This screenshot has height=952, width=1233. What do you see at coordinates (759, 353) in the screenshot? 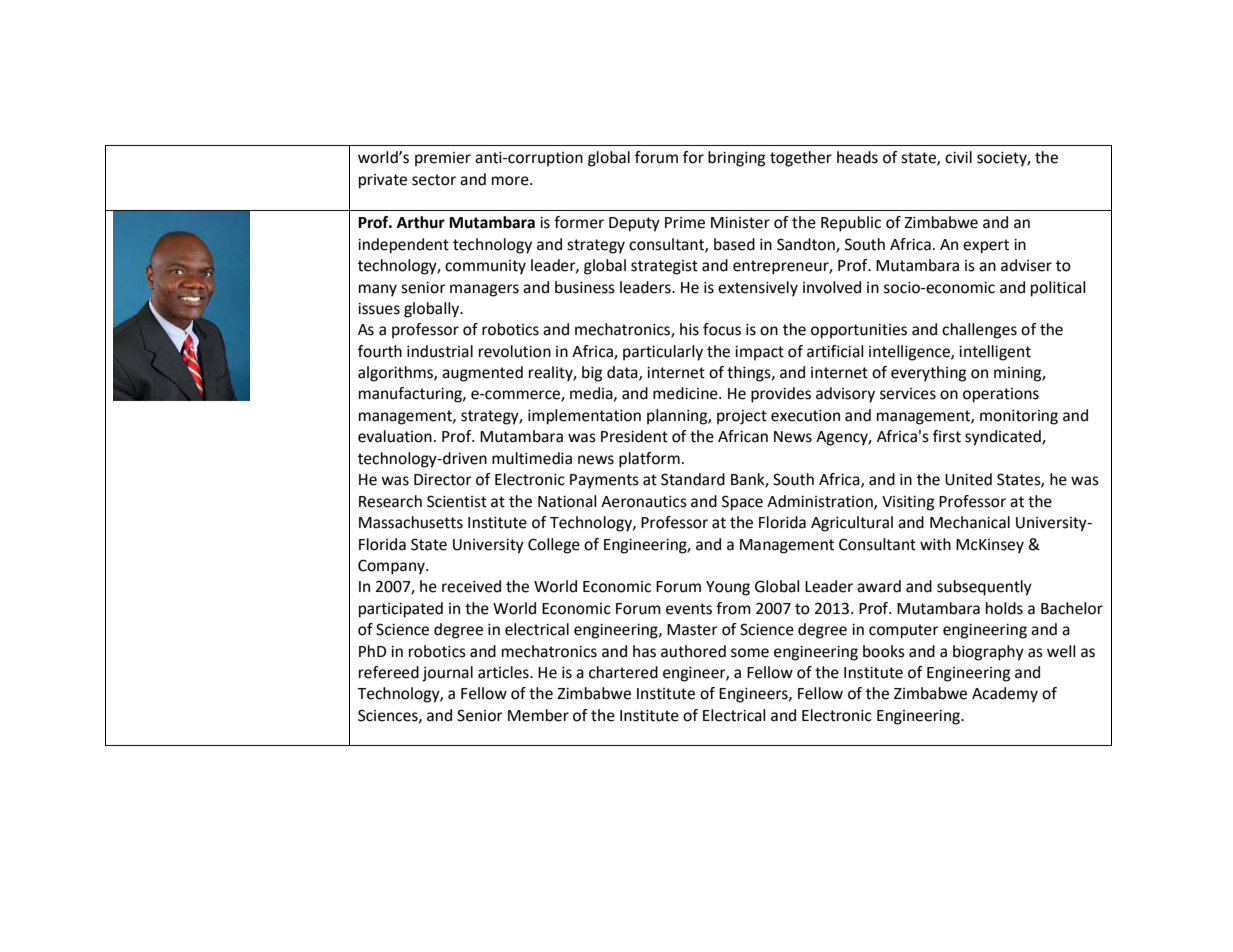
I see `impact` at bounding box center [759, 353].
